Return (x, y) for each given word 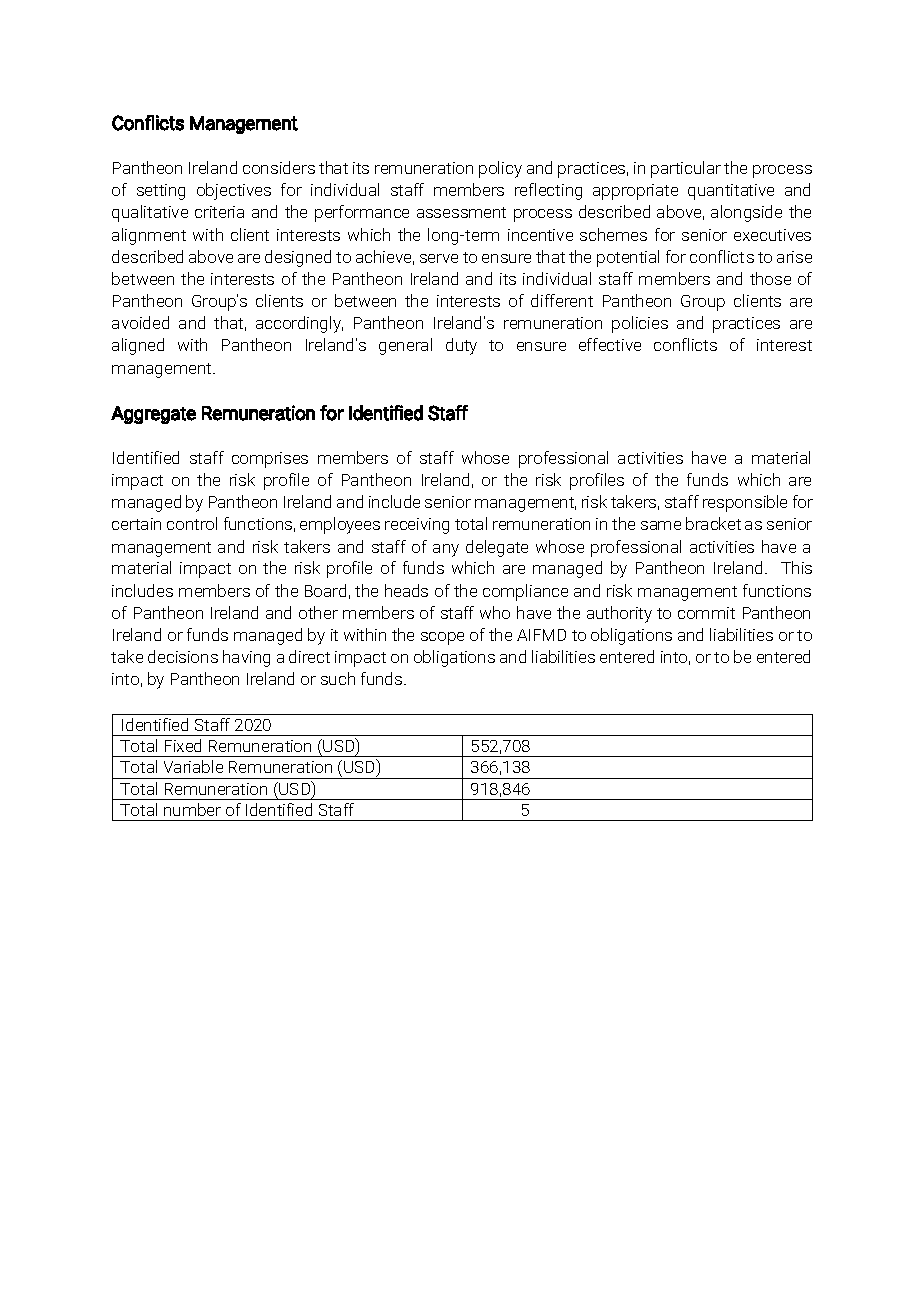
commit (706, 613)
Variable (193, 766)
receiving (417, 526)
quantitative (731, 192)
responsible (745, 503)
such (338, 678)
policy (500, 169)
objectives (234, 191)
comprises (270, 460)
